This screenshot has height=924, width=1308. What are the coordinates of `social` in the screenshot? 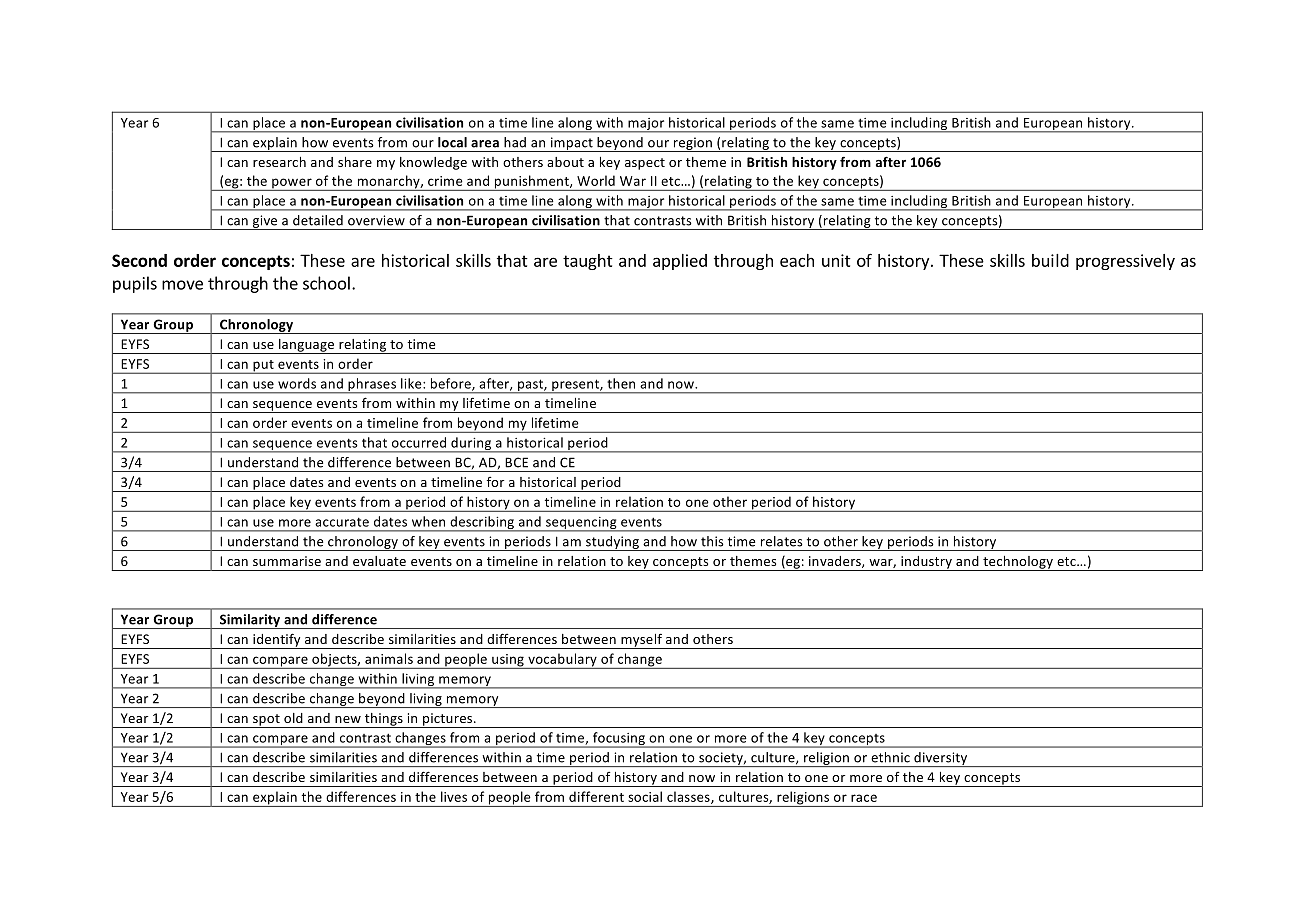 It's located at (645, 796).
